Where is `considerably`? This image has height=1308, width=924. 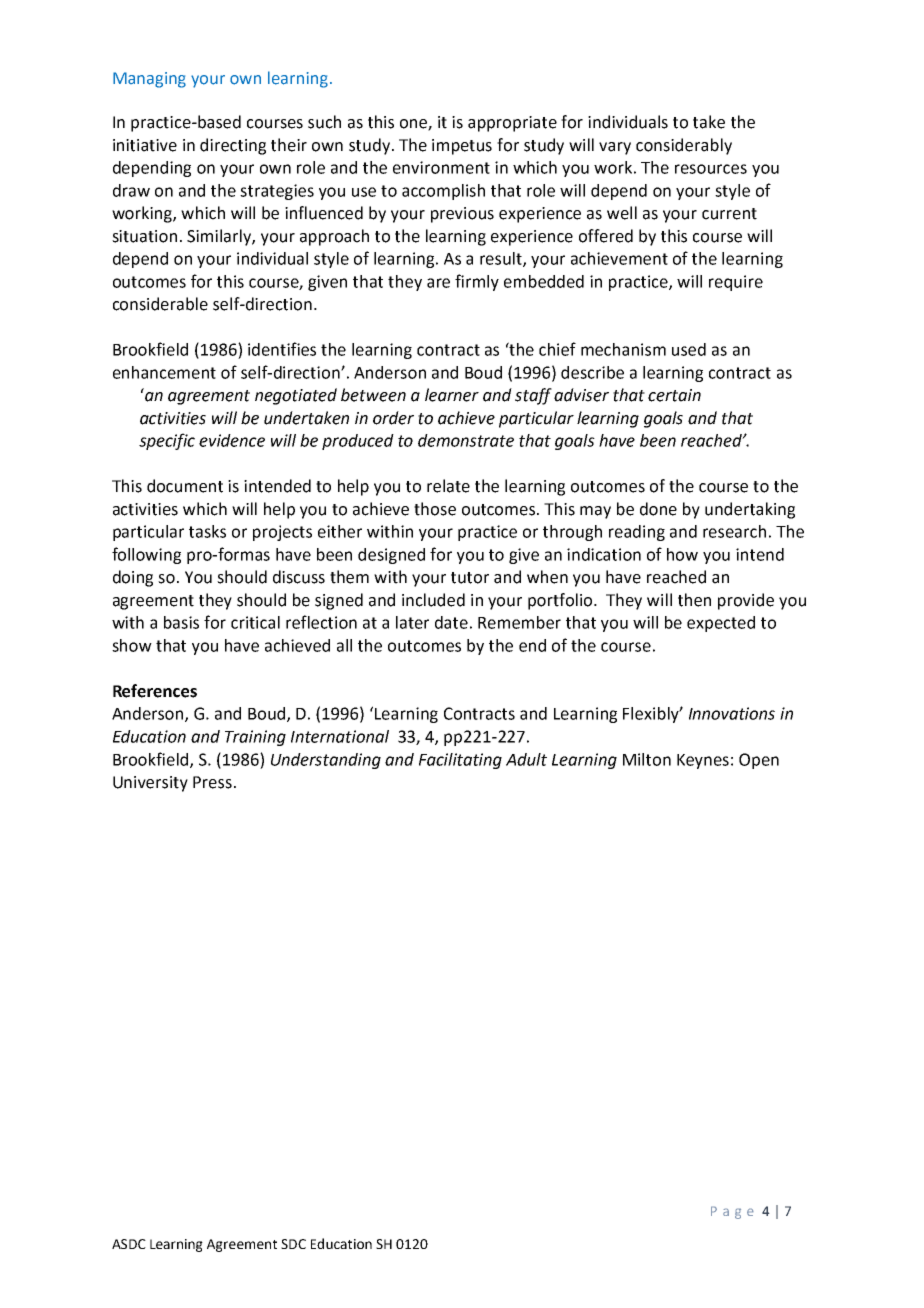
considerably is located at coordinates (684, 146).
